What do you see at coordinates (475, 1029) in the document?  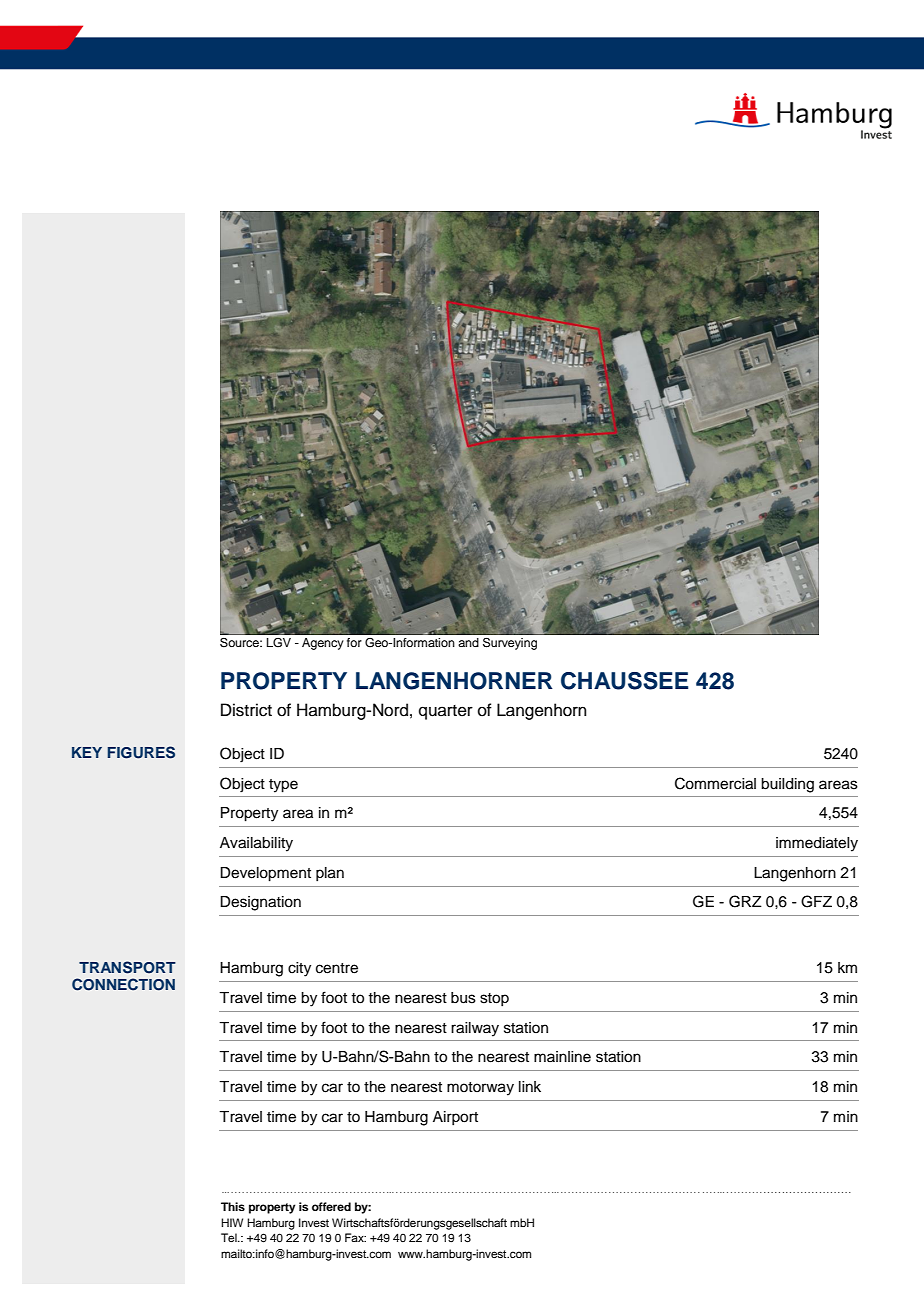 I see `railway` at bounding box center [475, 1029].
